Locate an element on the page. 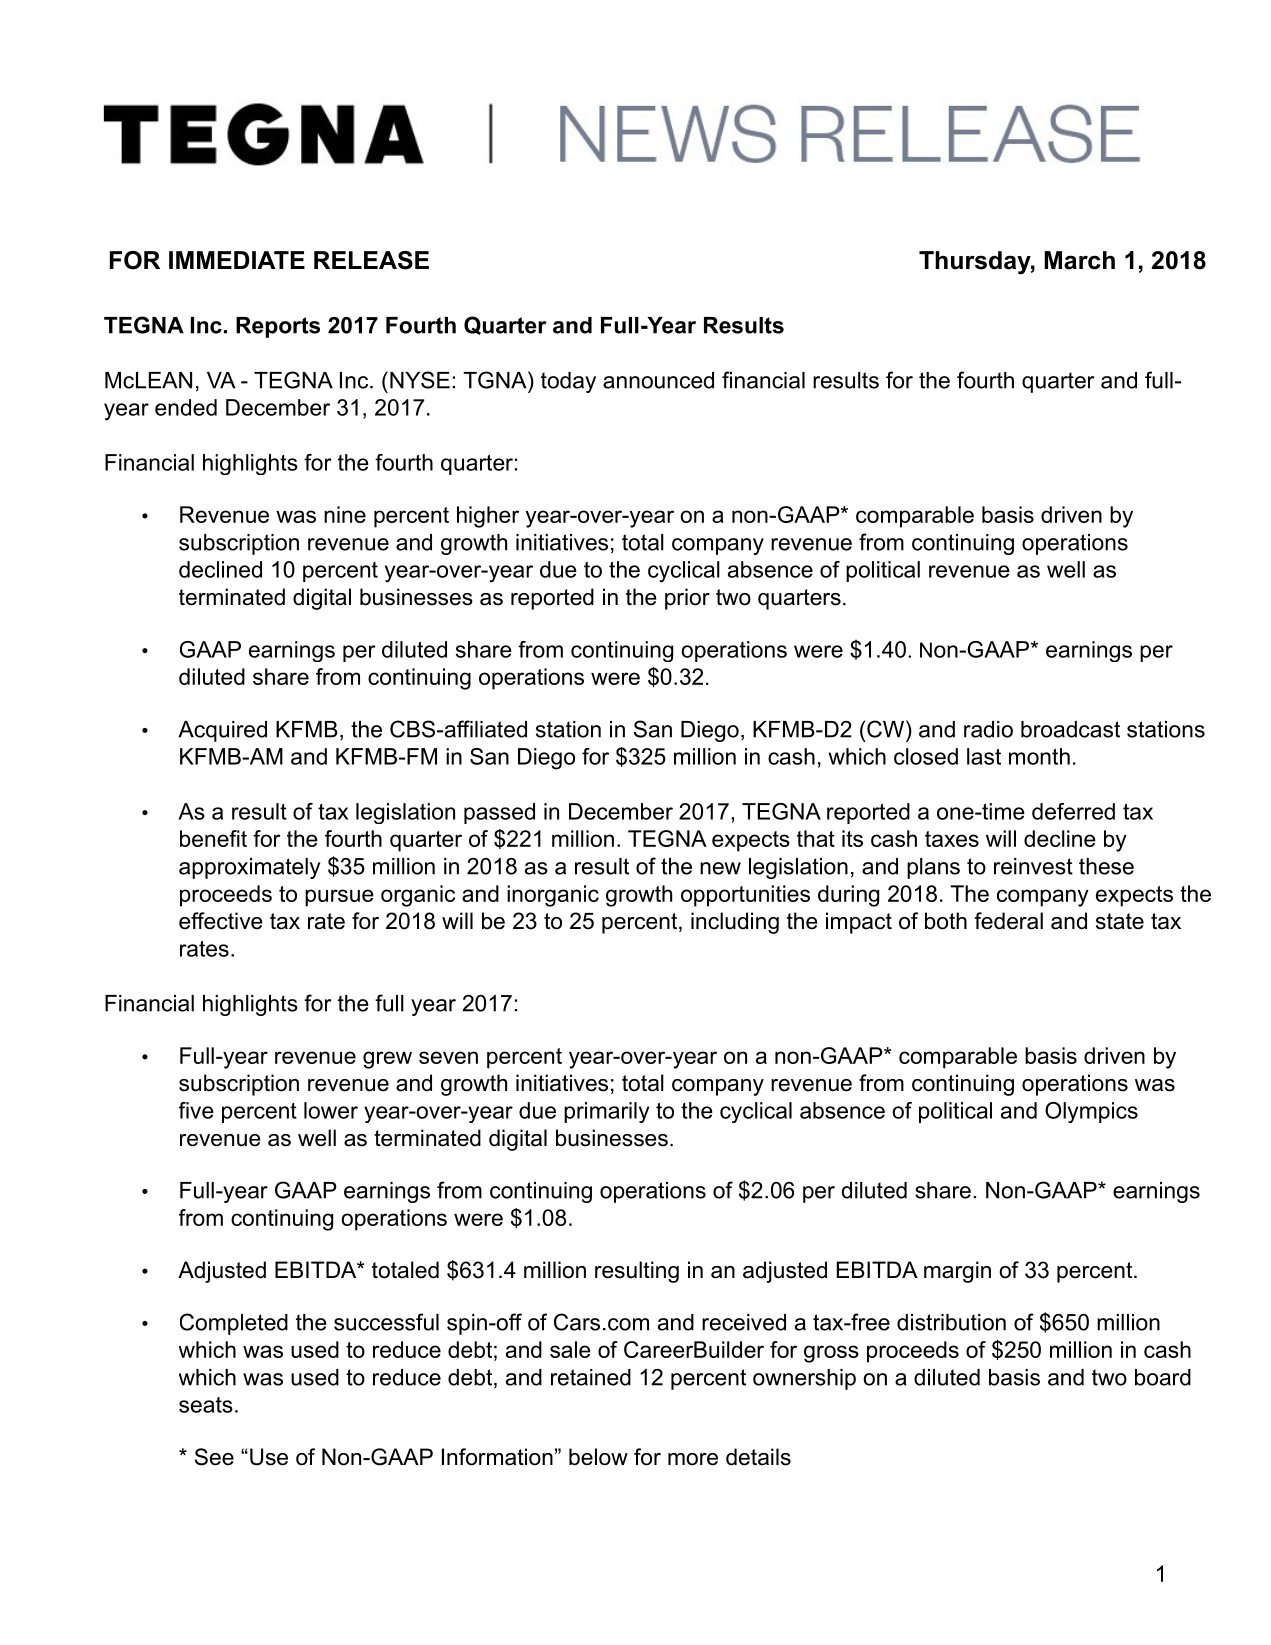 This image has height=1645, width=1271. primarily is located at coordinates (606, 1112).
